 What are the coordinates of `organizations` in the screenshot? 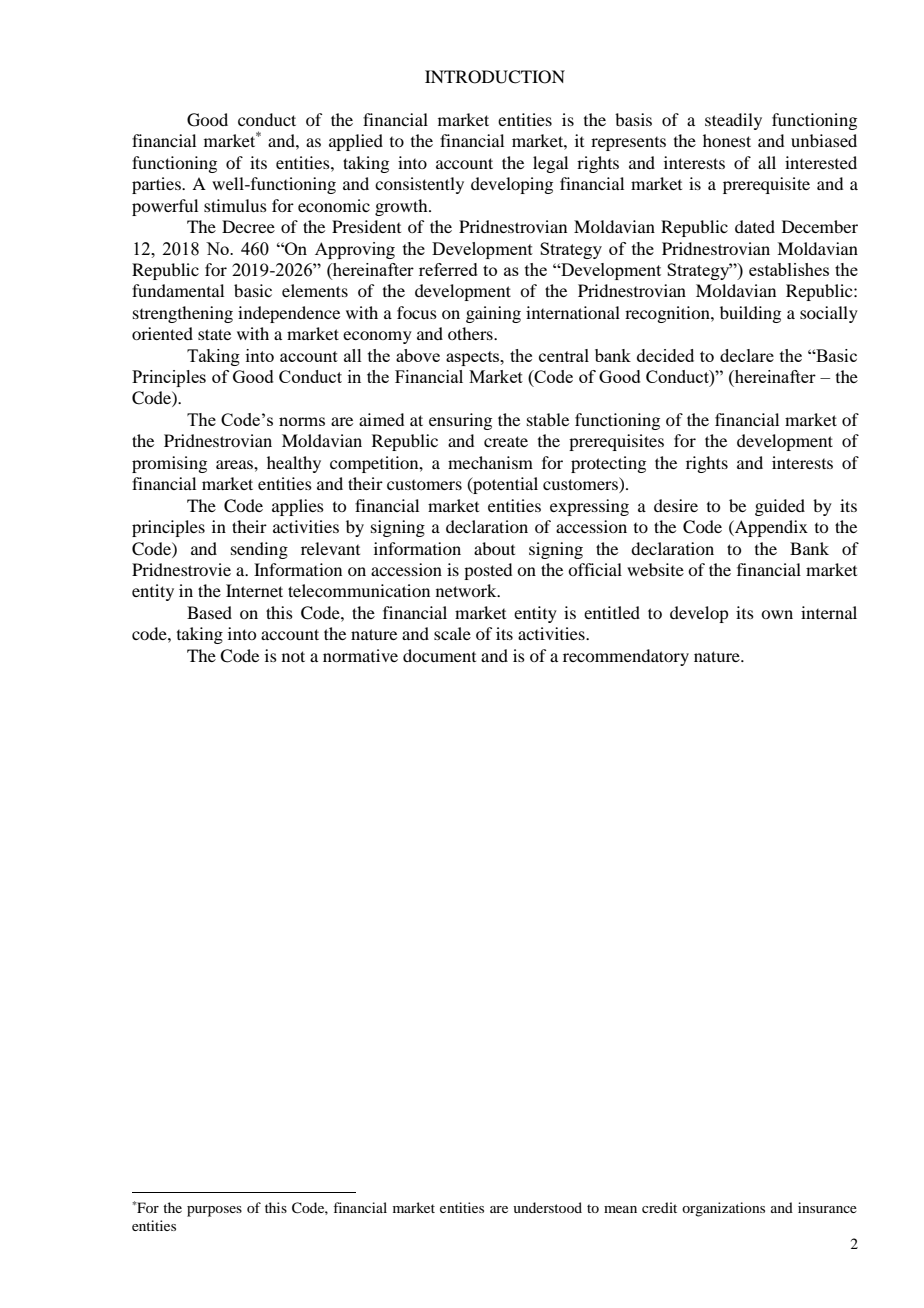 It's located at (723, 1209).
